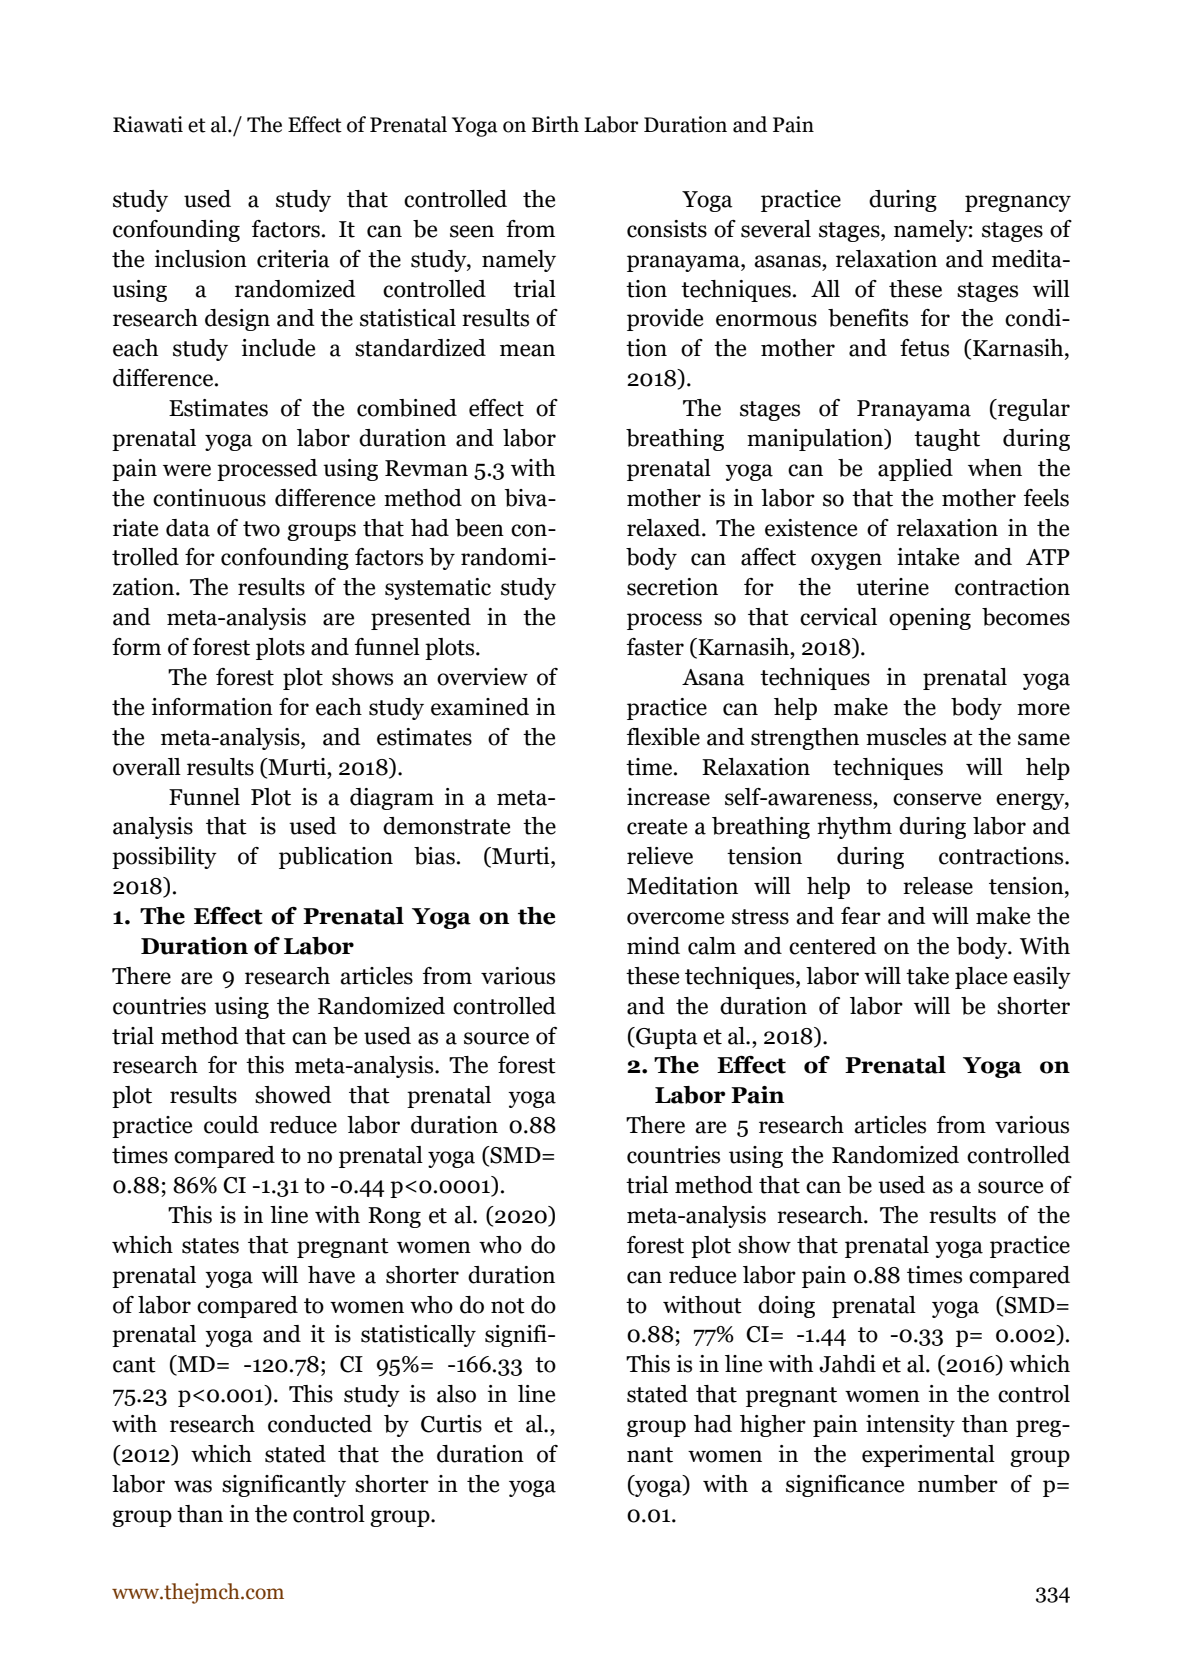 This document has width=1183, height=1674. I want to click on possibility, so click(164, 858).
